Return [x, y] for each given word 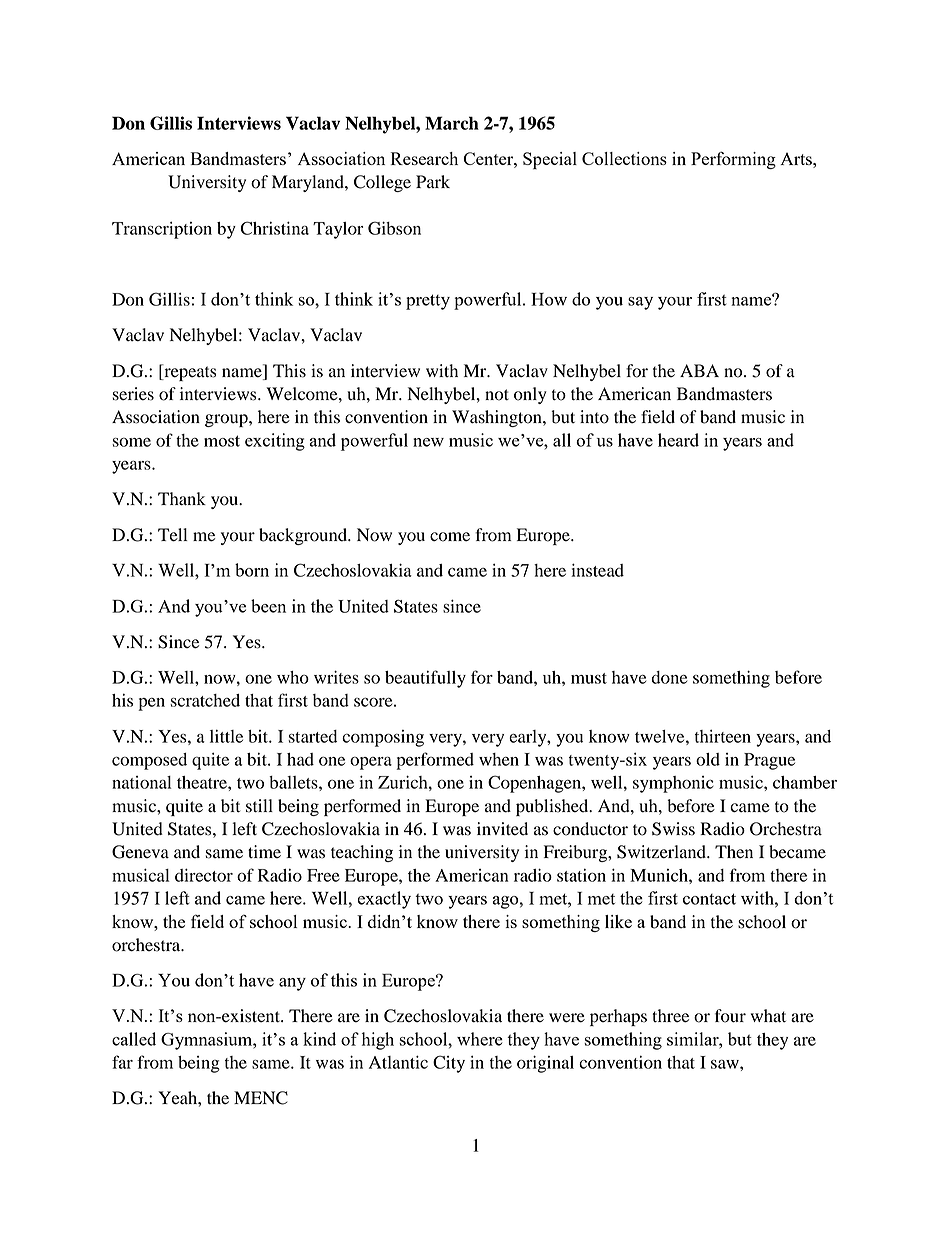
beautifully [425, 679]
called [134, 1039]
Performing [733, 160]
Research [424, 158]
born [252, 570]
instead [597, 570]
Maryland [309, 183]
